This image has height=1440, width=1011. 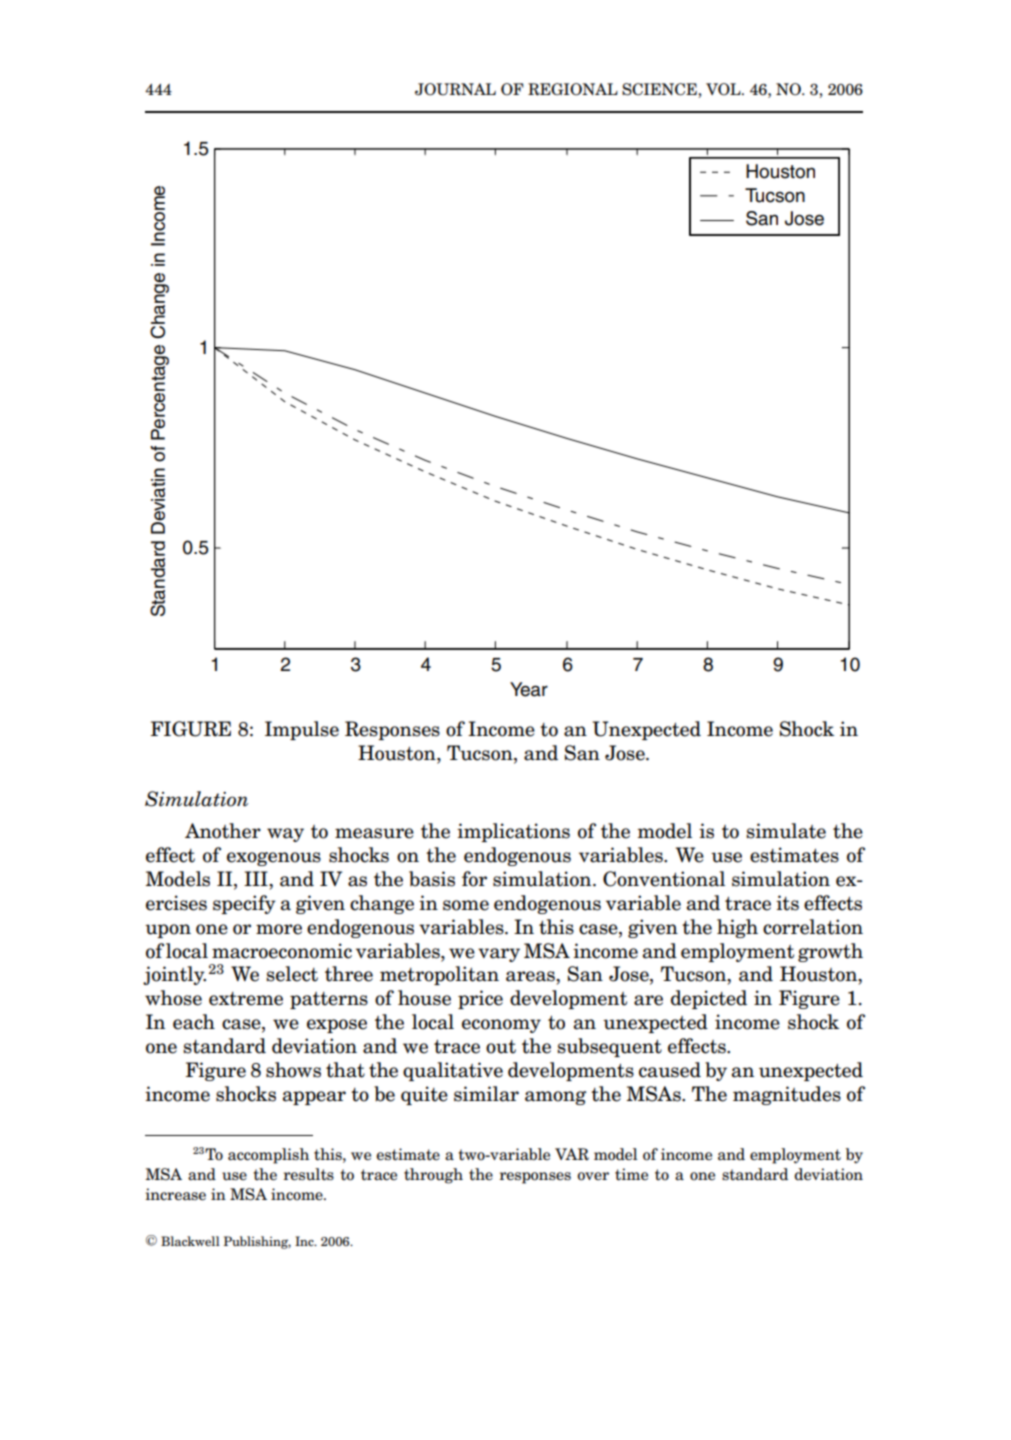 What do you see at coordinates (787, 903) in the image?
I see `its` at bounding box center [787, 903].
